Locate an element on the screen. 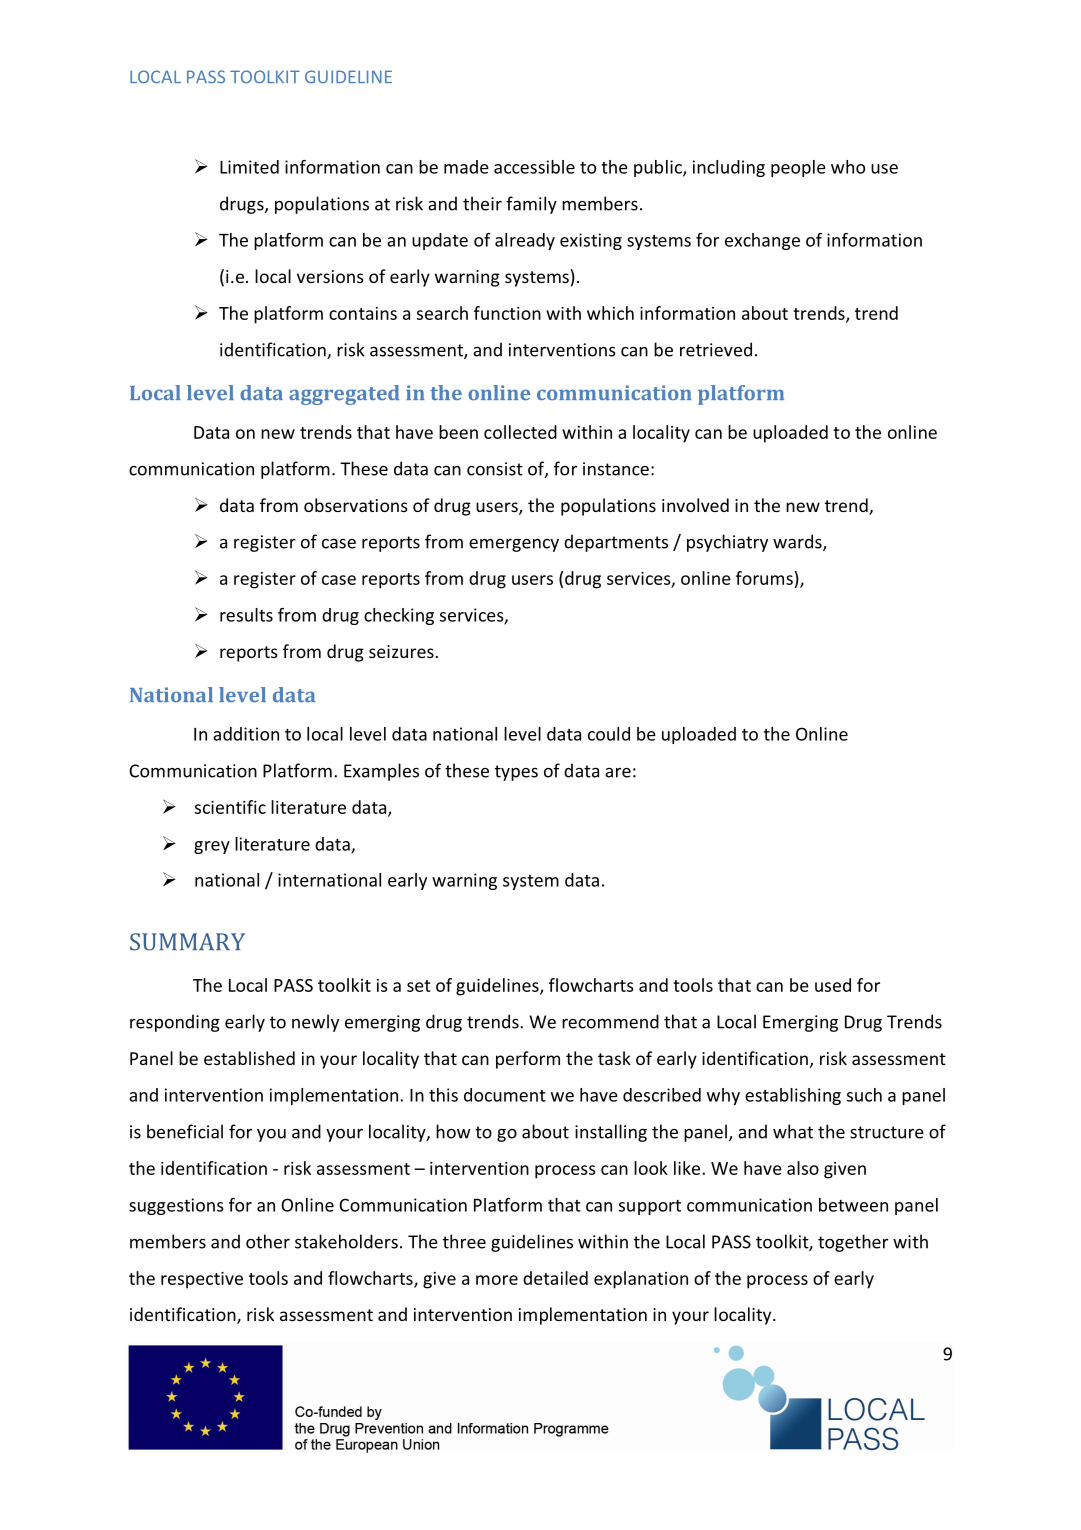 This screenshot has height=1530, width=1081. together is located at coordinates (853, 1243).
